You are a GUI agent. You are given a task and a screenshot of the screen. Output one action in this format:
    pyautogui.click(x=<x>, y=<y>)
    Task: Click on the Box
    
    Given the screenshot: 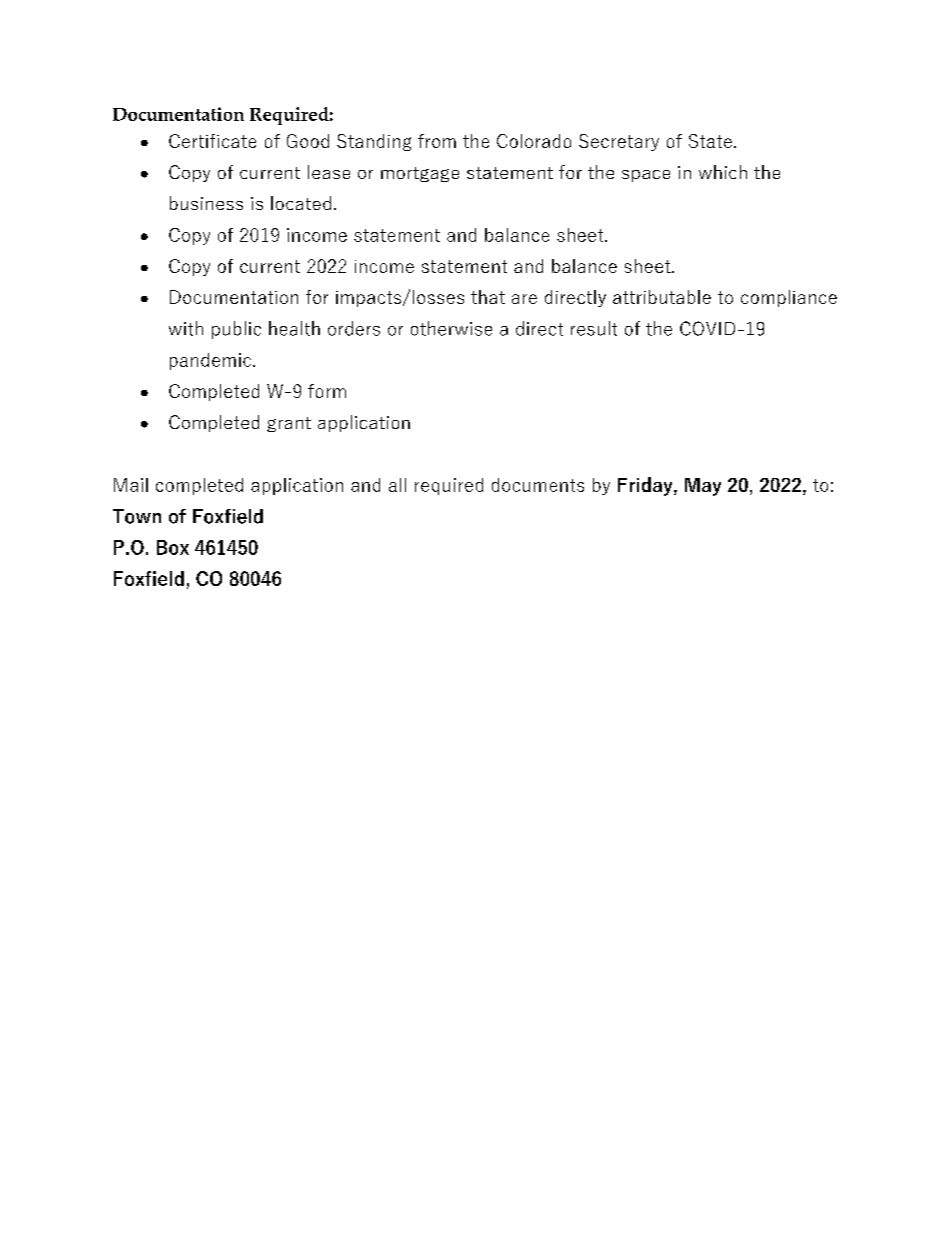 What is the action you would take?
    pyautogui.click(x=173, y=547)
